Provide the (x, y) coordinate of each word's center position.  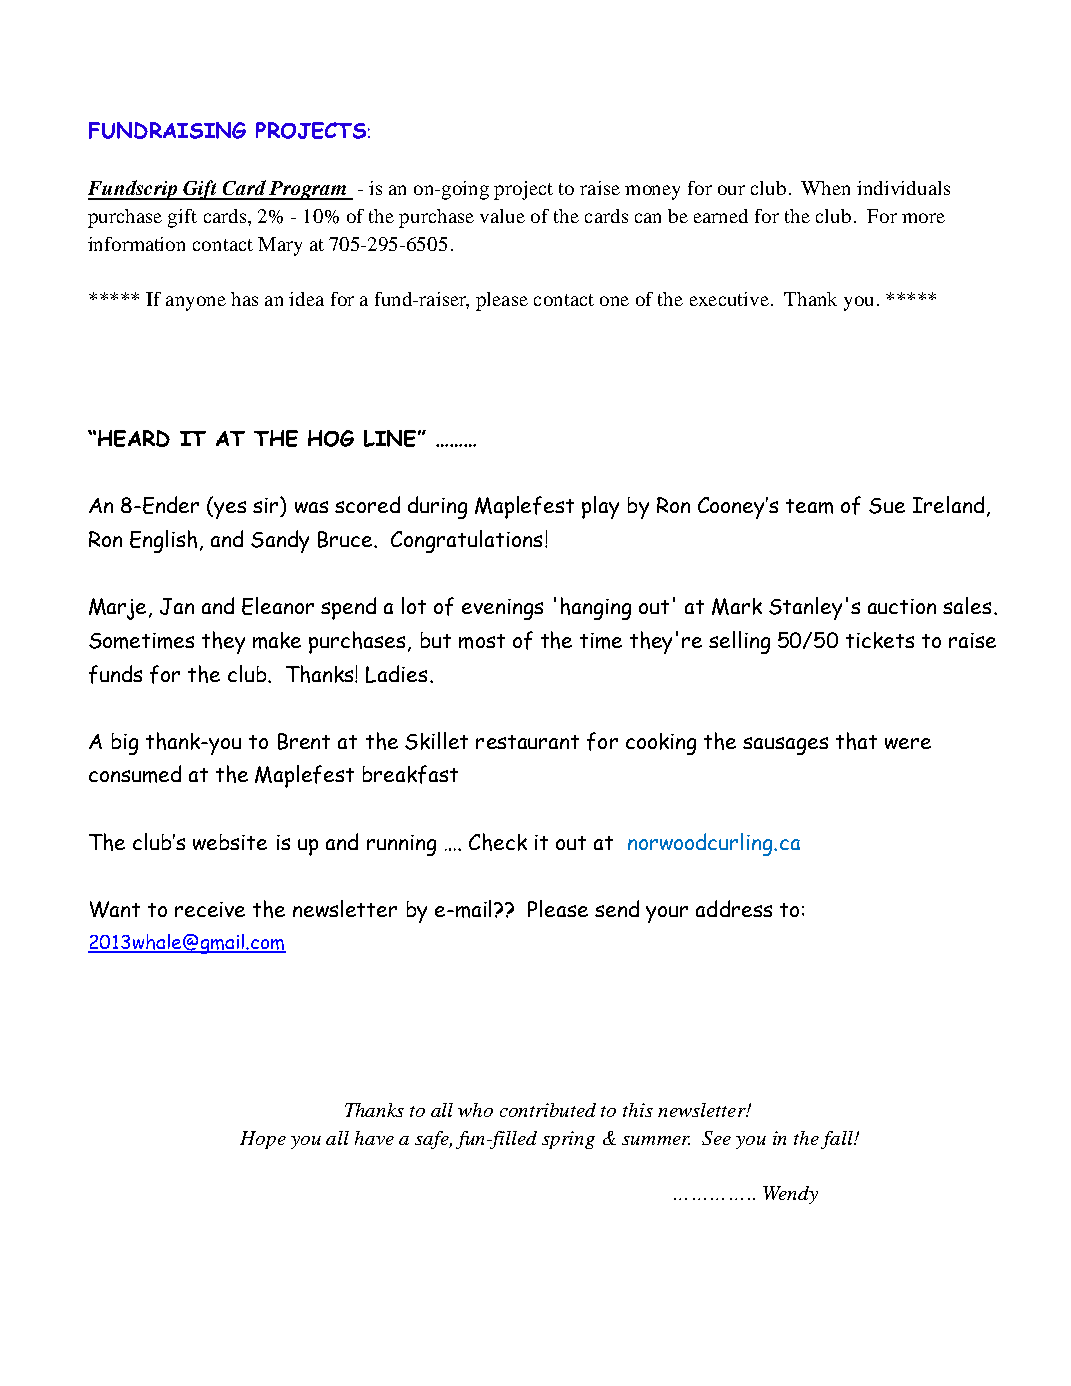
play (600, 507)
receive (210, 909)
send (617, 908)
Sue (887, 506)
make (277, 640)
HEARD (134, 438)
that (856, 741)
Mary (280, 246)
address (734, 908)
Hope (263, 1140)
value (502, 216)
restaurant (527, 742)
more (923, 218)
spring (568, 1140)
